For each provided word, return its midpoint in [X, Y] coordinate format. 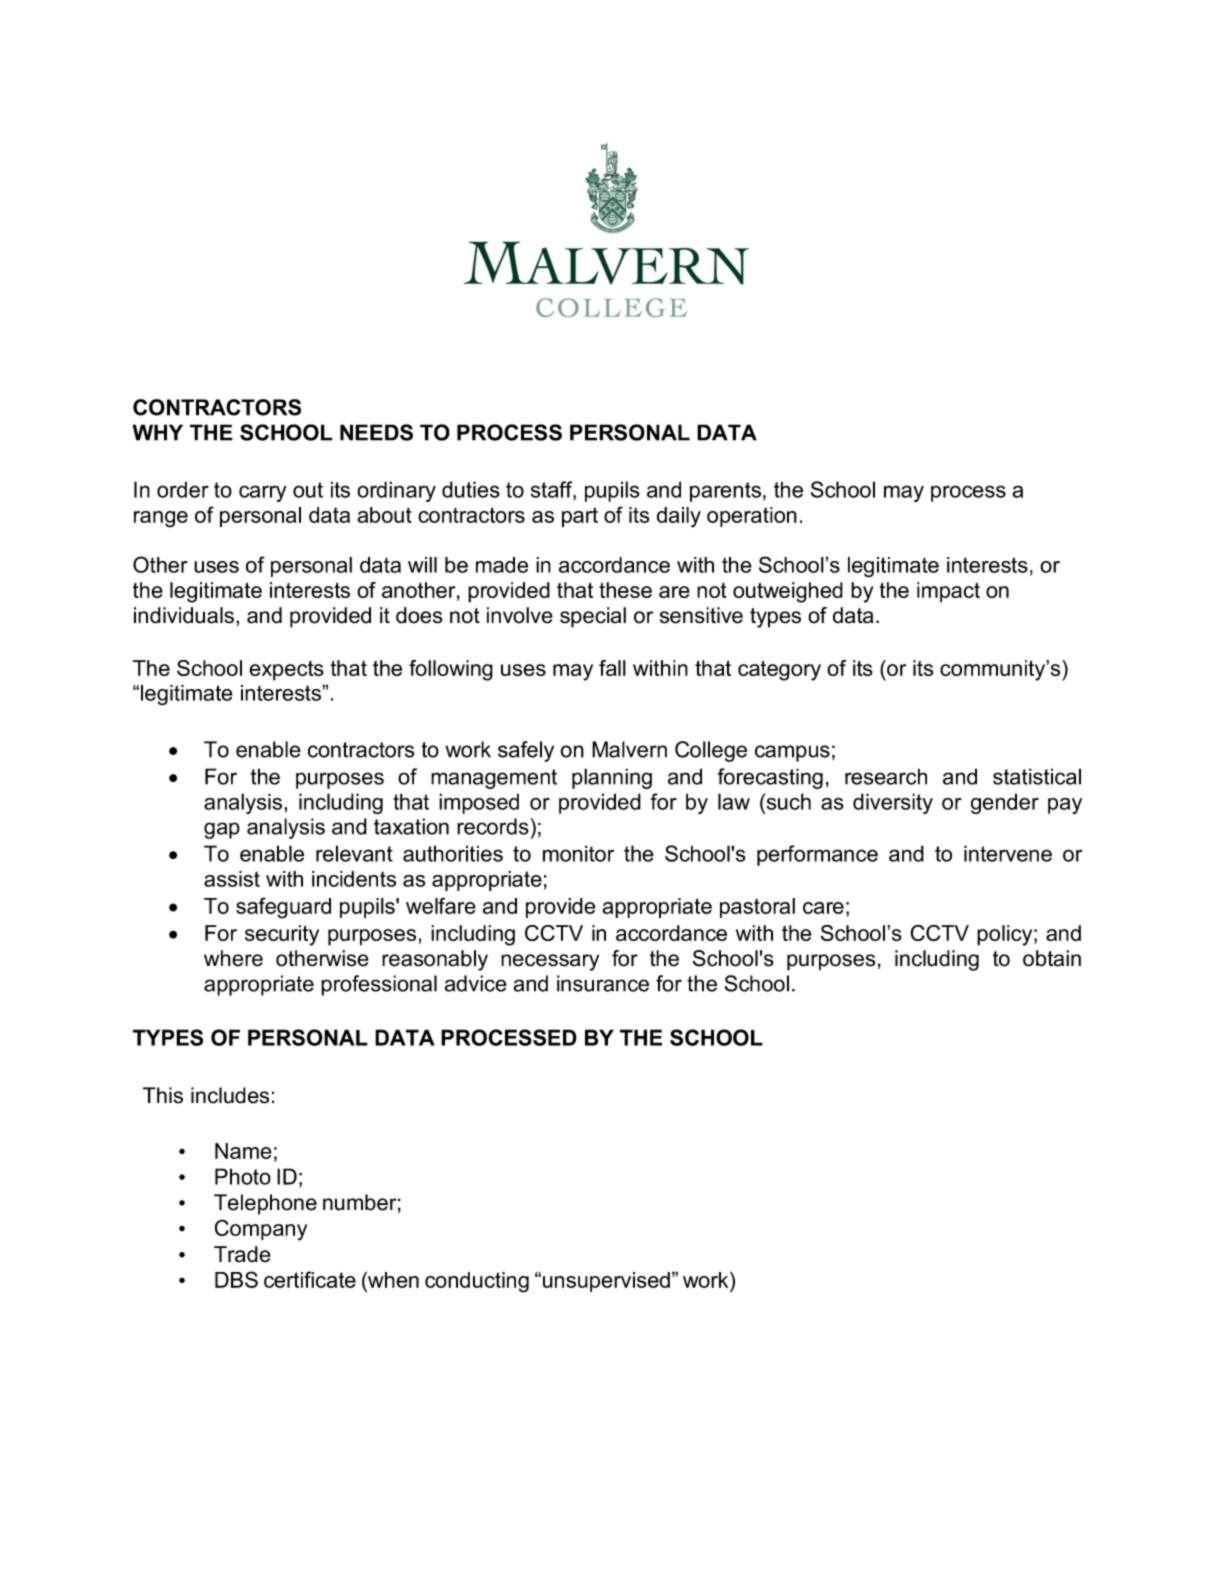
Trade [242, 1254]
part [580, 517]
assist [232, 879]
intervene [1008, 853]
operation [752, 517]
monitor [578, 853]
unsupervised [606, 1282]
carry [263, 493]
